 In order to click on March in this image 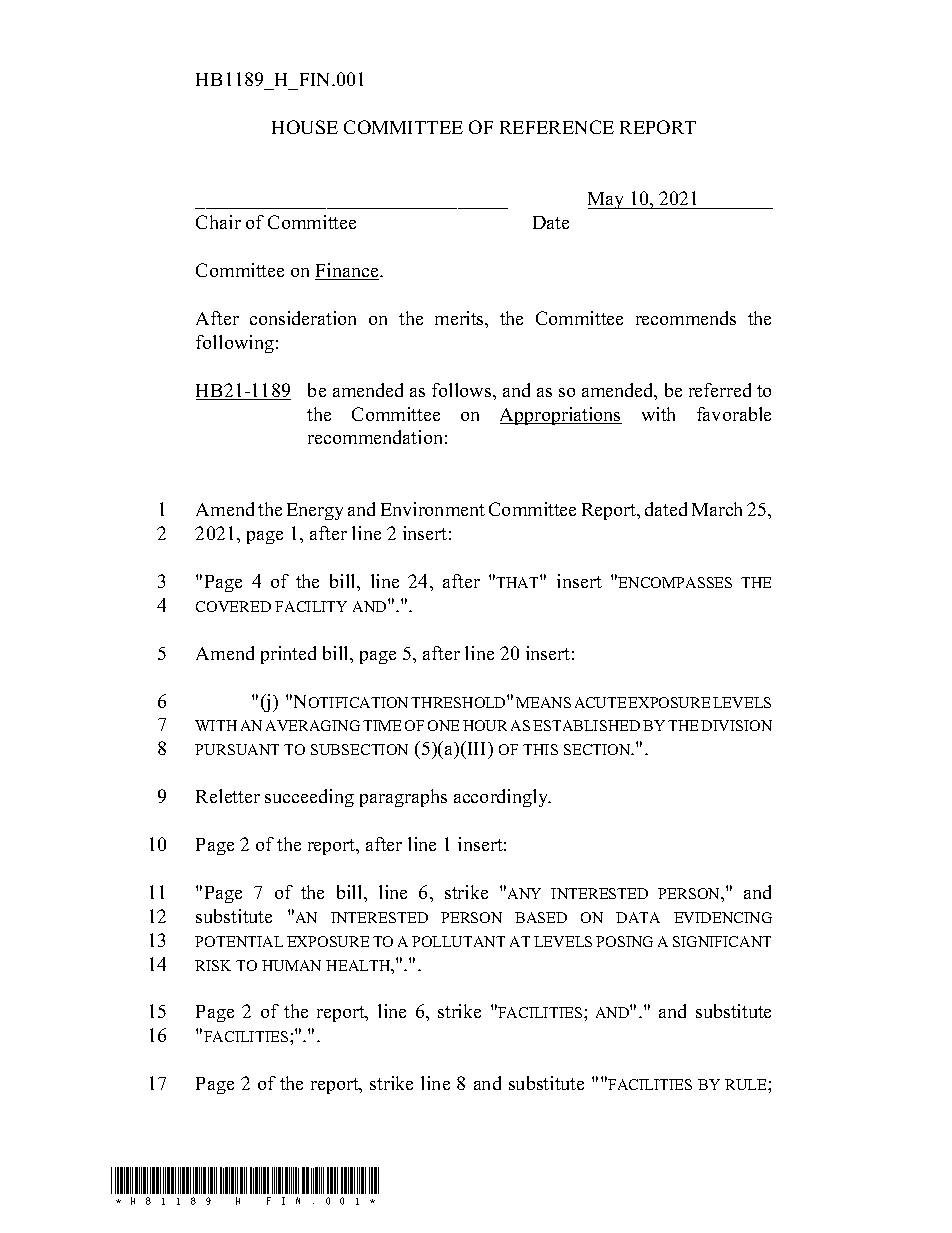, I will do `click(717, 509)`.
